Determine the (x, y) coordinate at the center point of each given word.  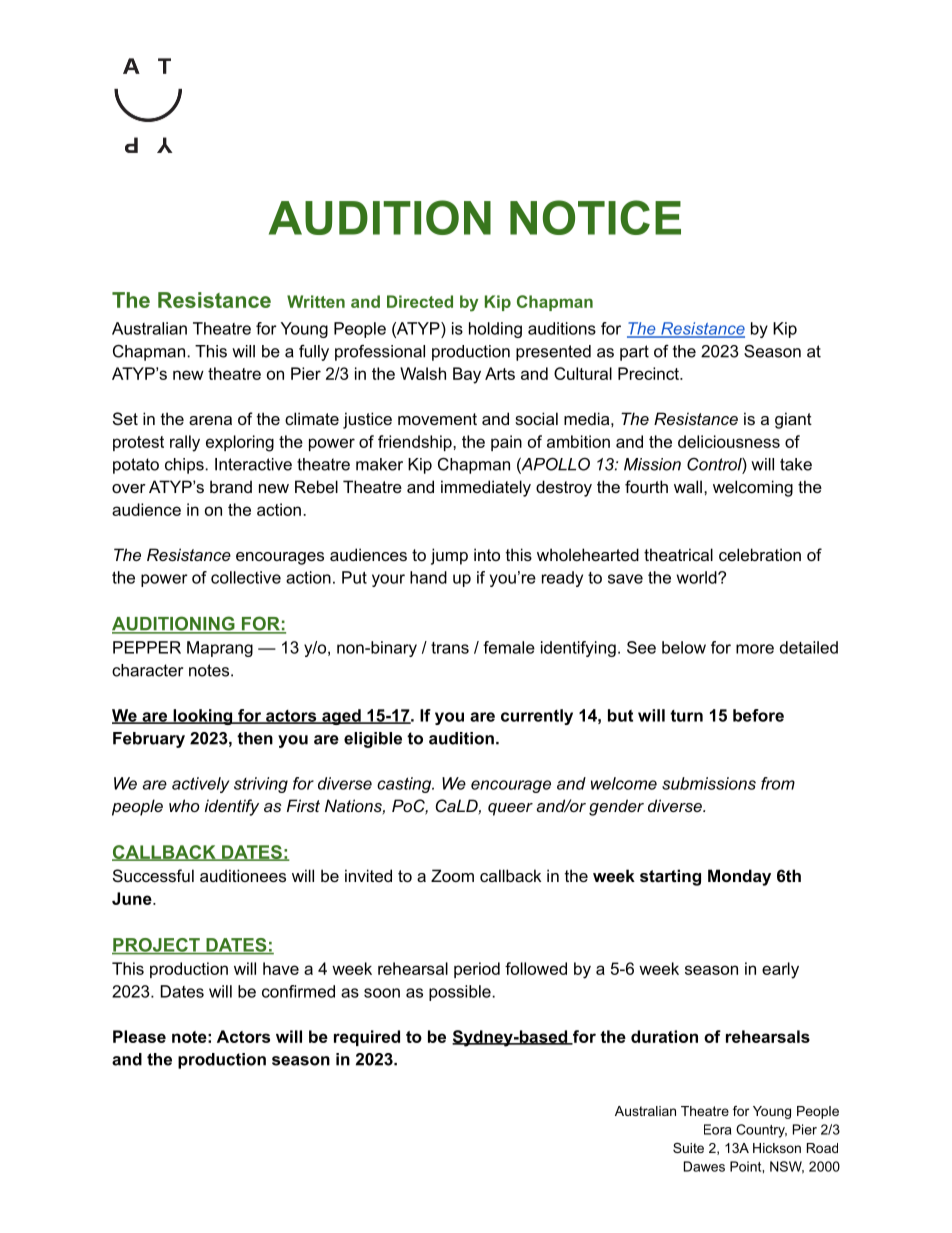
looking (203, 717)
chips (185, 466)
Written (316, 301)
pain (506, 443)
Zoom (452, 875)
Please (139, 1036)
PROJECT (157, 946)
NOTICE (595, 217)
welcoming (753, 488)
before (758, 715)
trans (450, 648)
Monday (739, 877)
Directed (420, 301)
